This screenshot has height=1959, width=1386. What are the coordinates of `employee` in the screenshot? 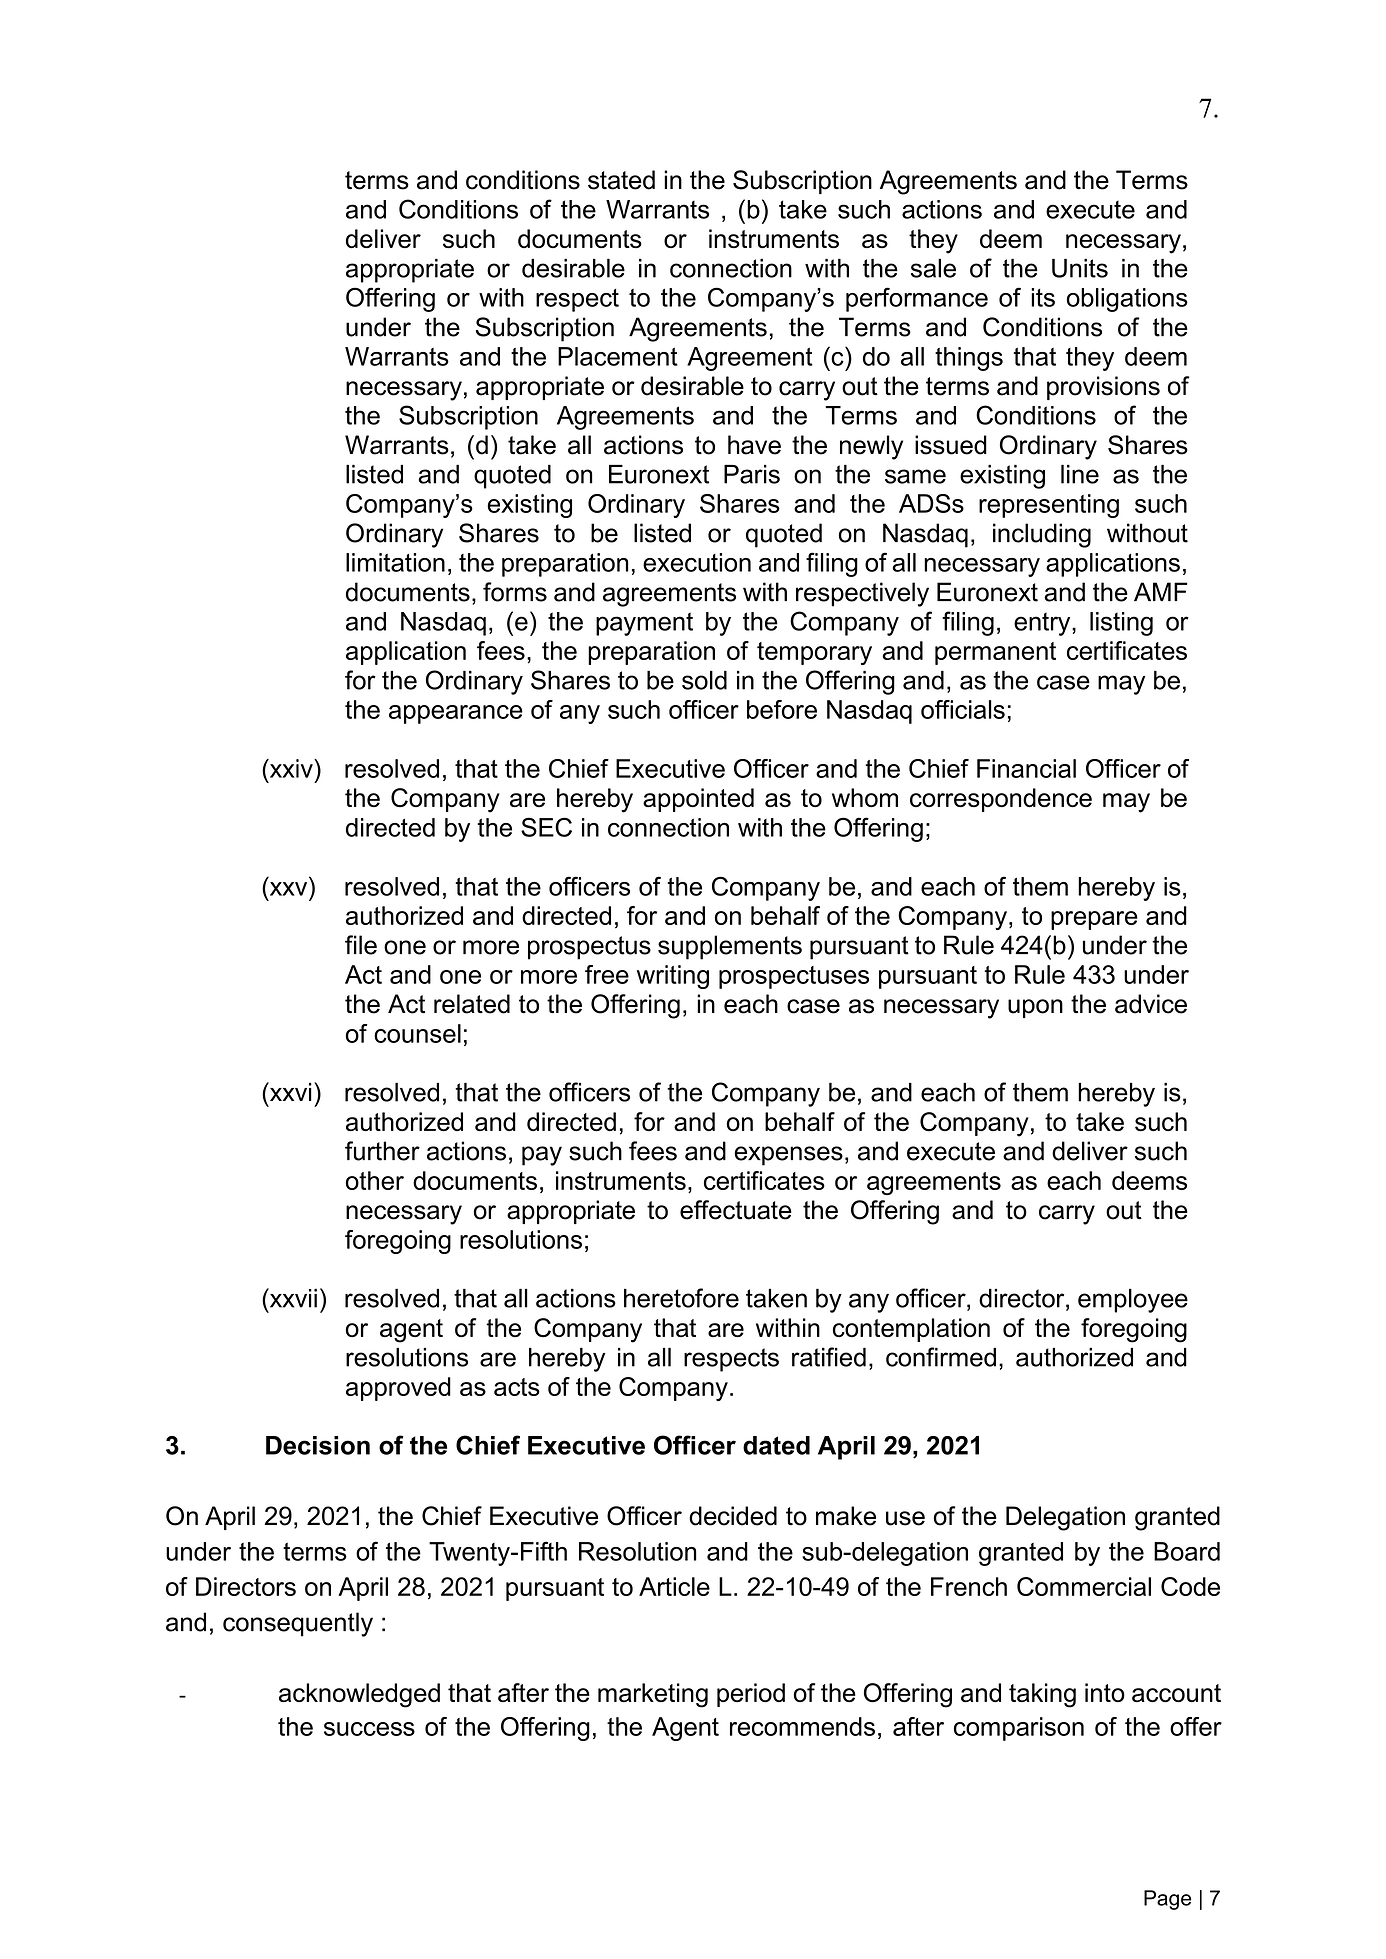 It's located at (1133, 1301).
